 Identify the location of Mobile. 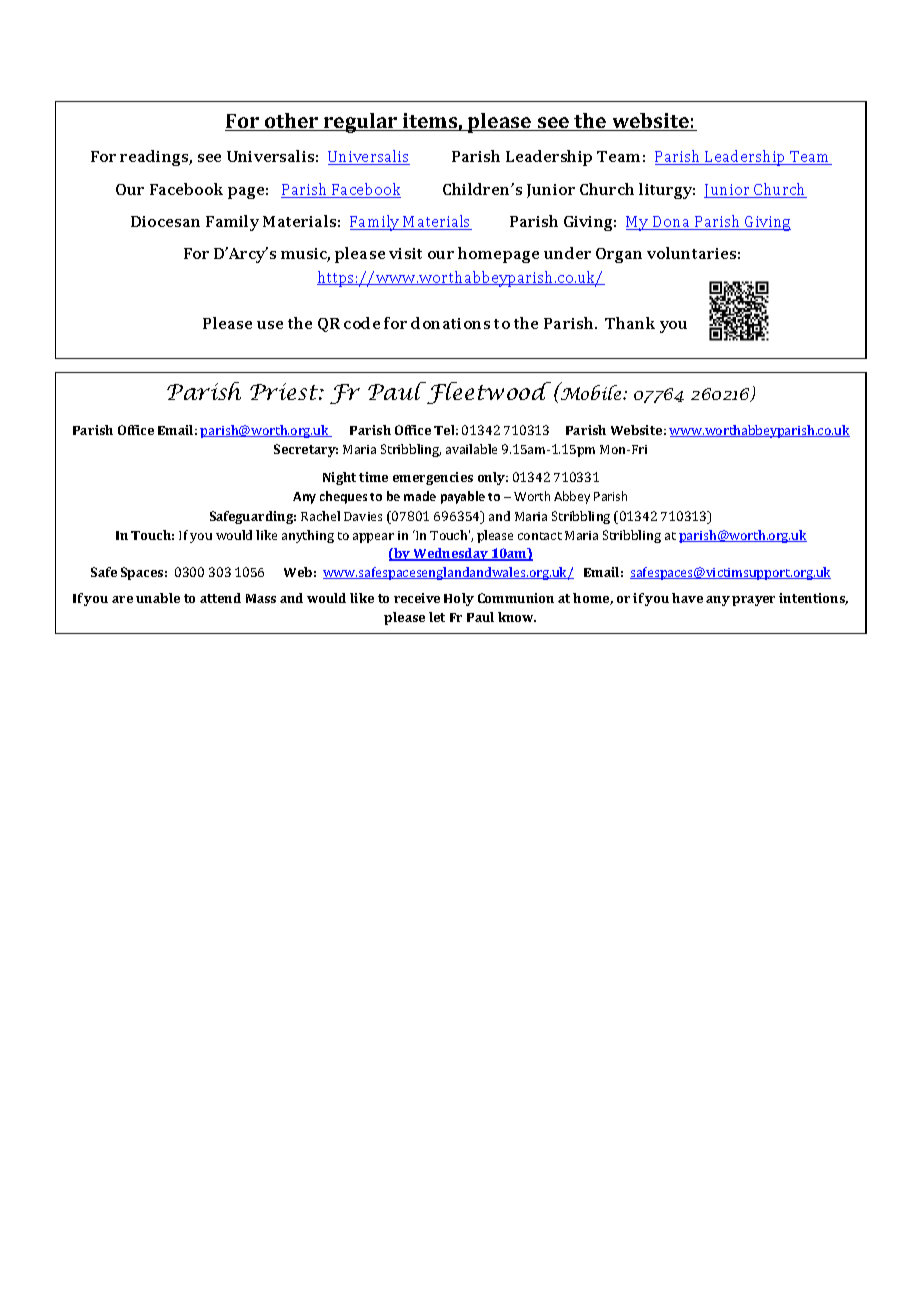
(591, 392).
